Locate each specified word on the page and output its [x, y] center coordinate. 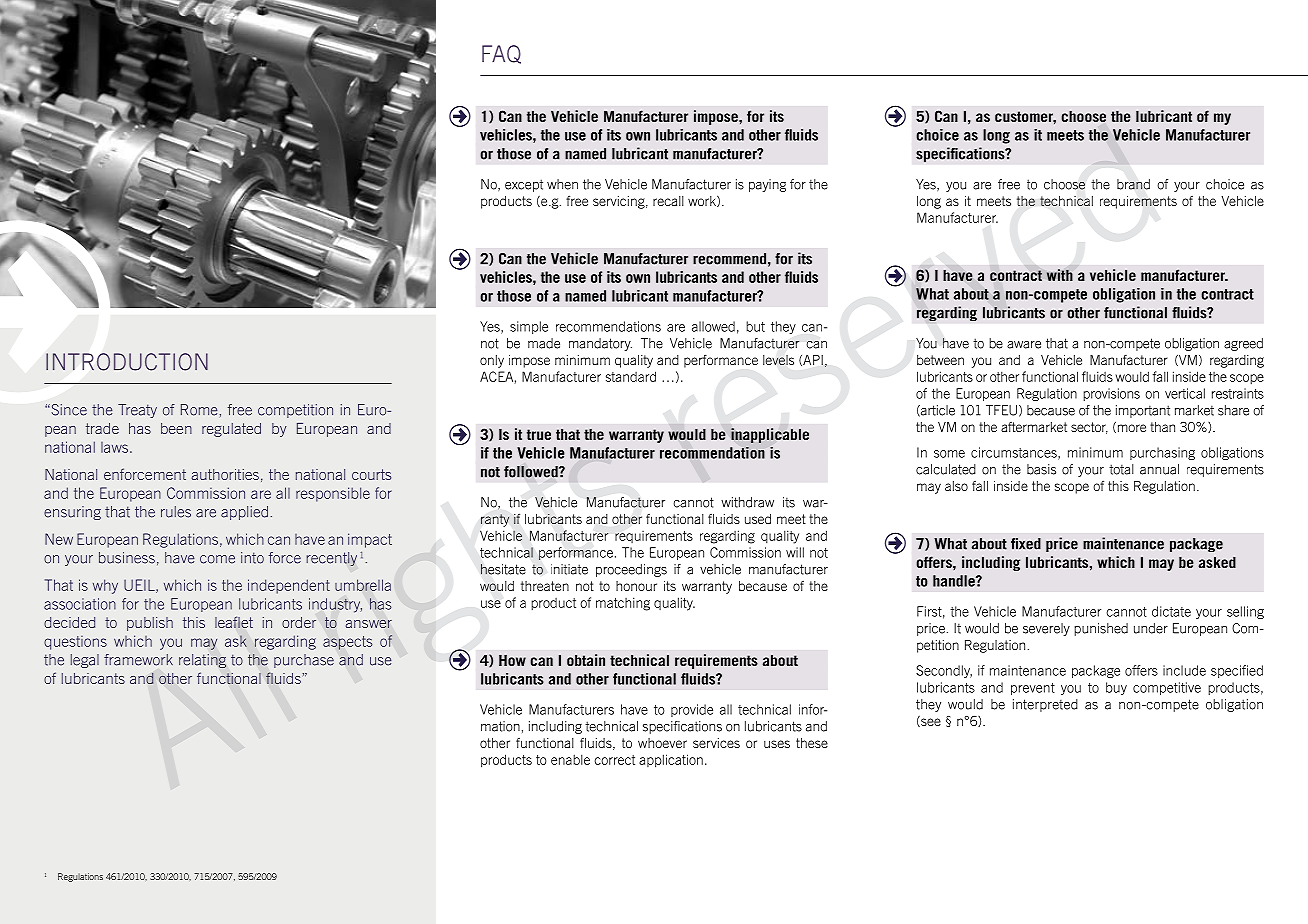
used [758, 519]
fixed [1026, 544]
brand [1133, 184]
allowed [713, 326]
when [562, 184]
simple [529, 327]
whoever [662, 743]
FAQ [501, 54]
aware [1024, 345]
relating [202, 661]
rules [176, 512]
